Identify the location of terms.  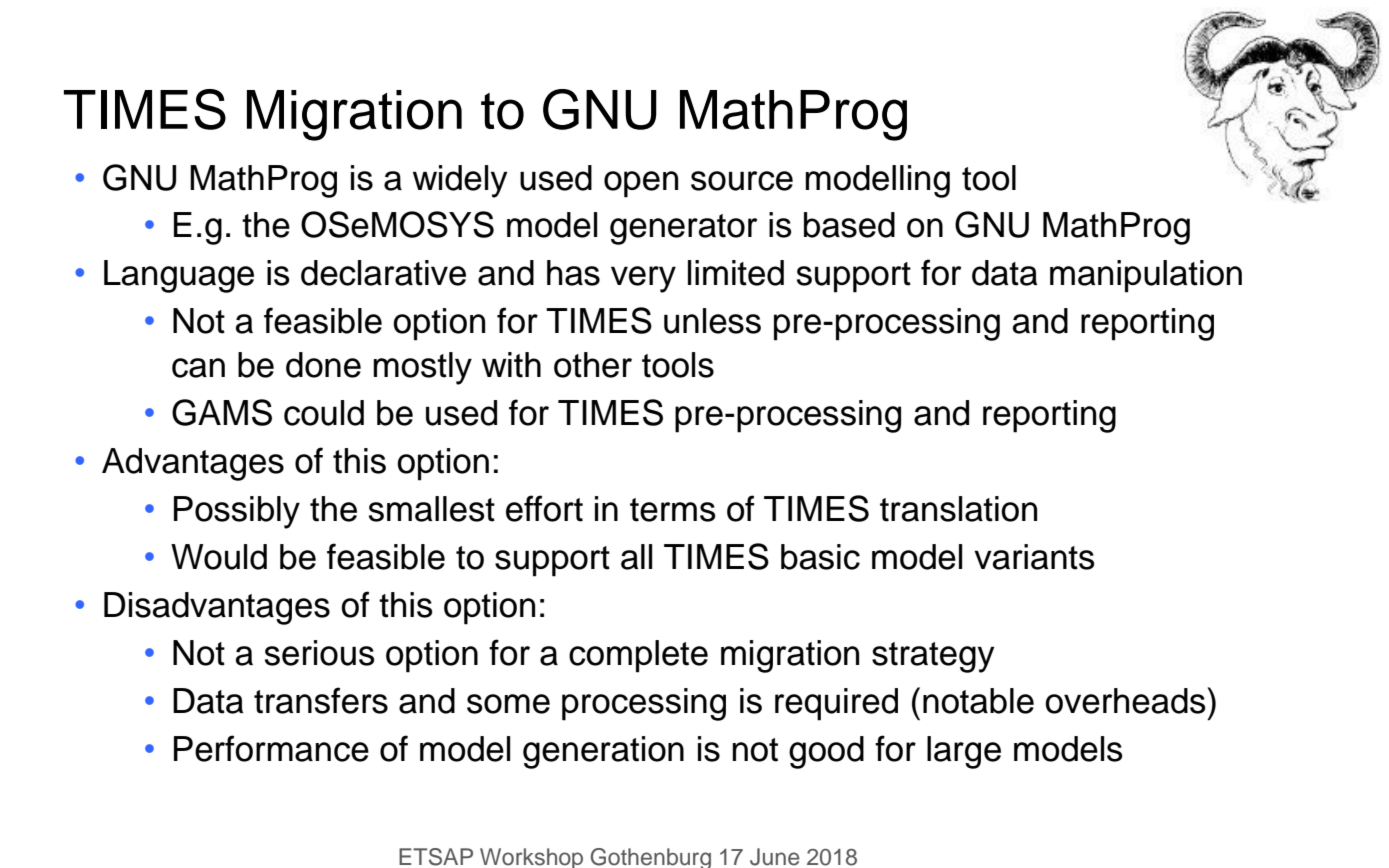
(672, 510).
